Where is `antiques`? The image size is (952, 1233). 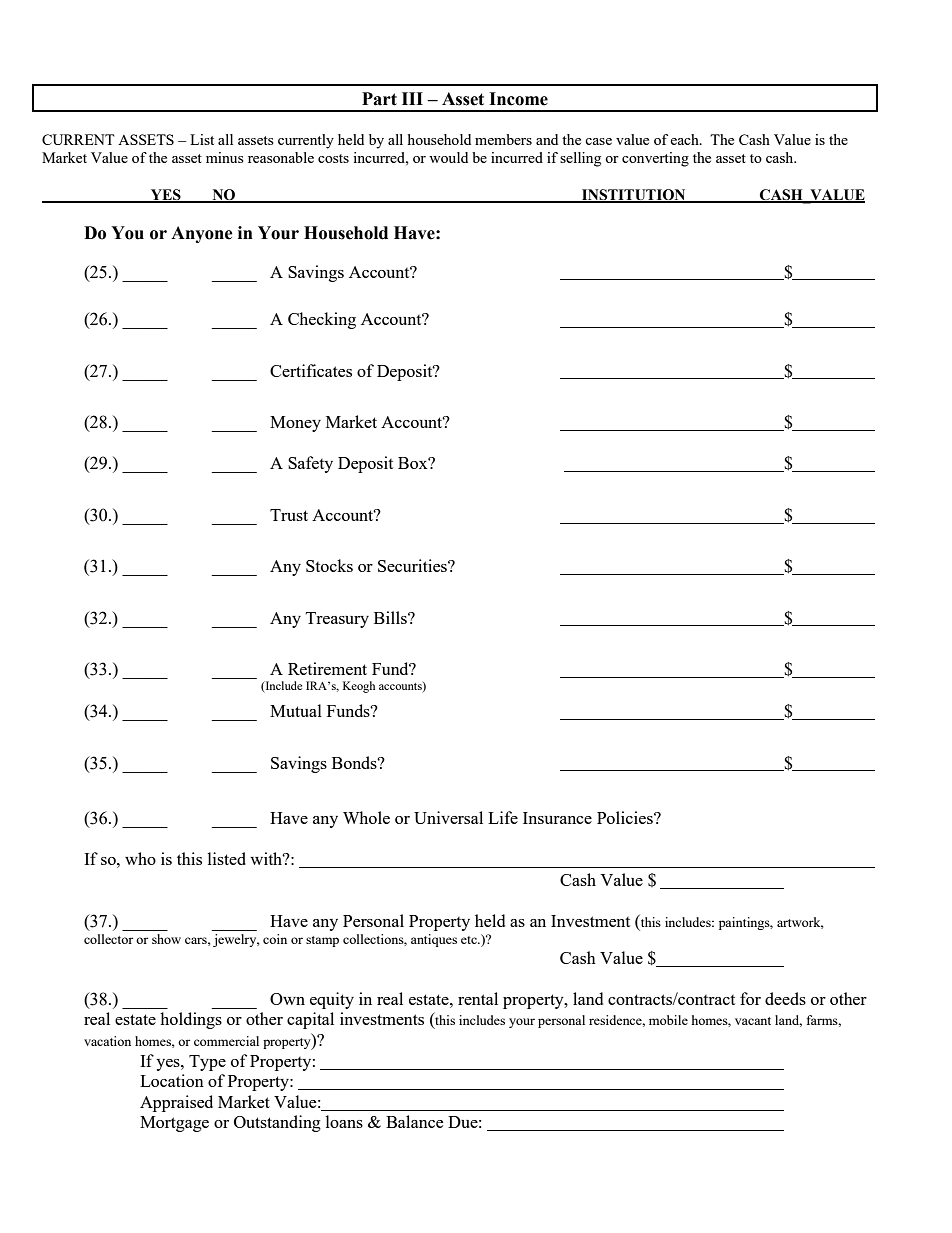
antiques is located at coordinates (434, 940).
